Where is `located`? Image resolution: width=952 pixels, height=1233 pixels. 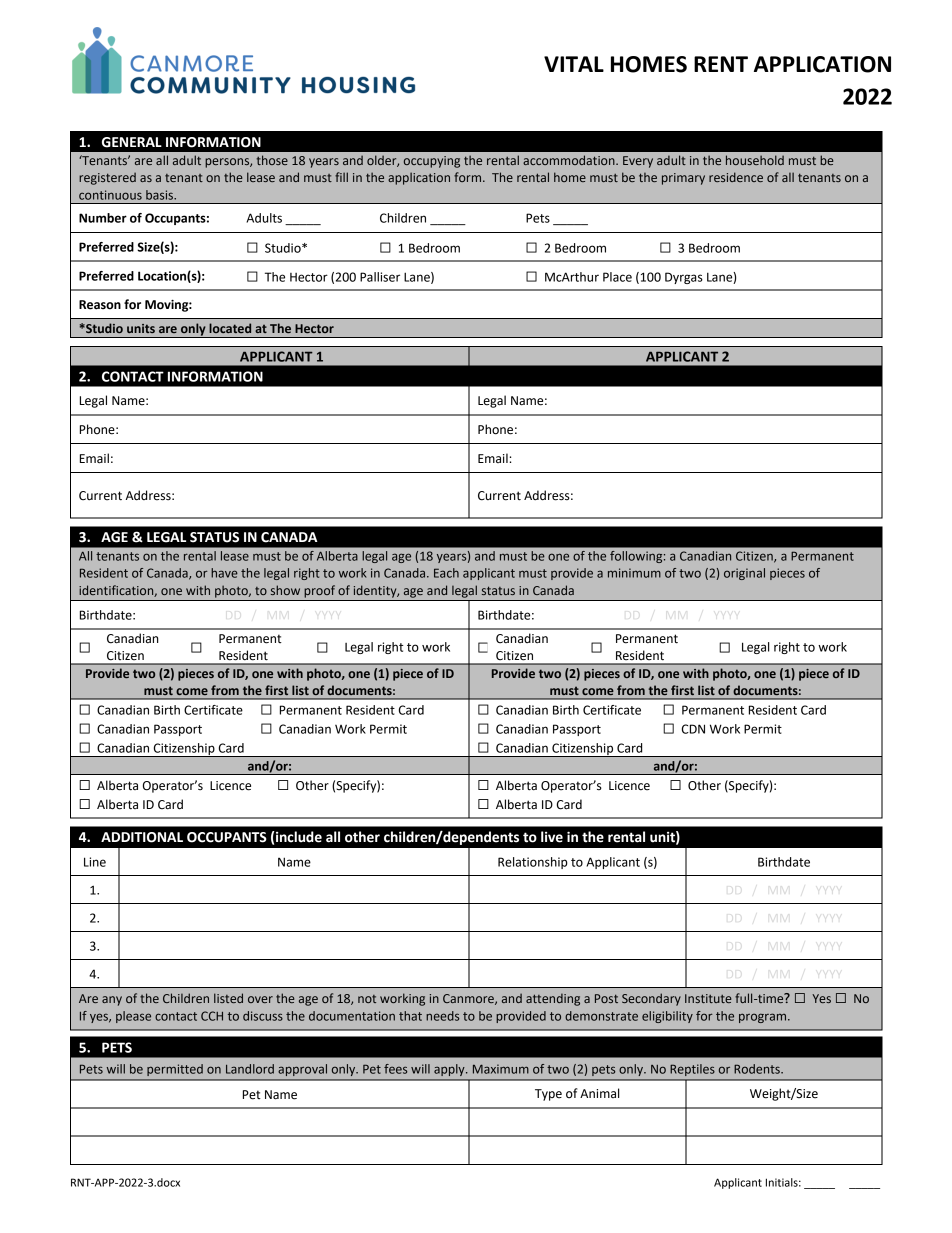
located is located at coordinates (230, 328).
